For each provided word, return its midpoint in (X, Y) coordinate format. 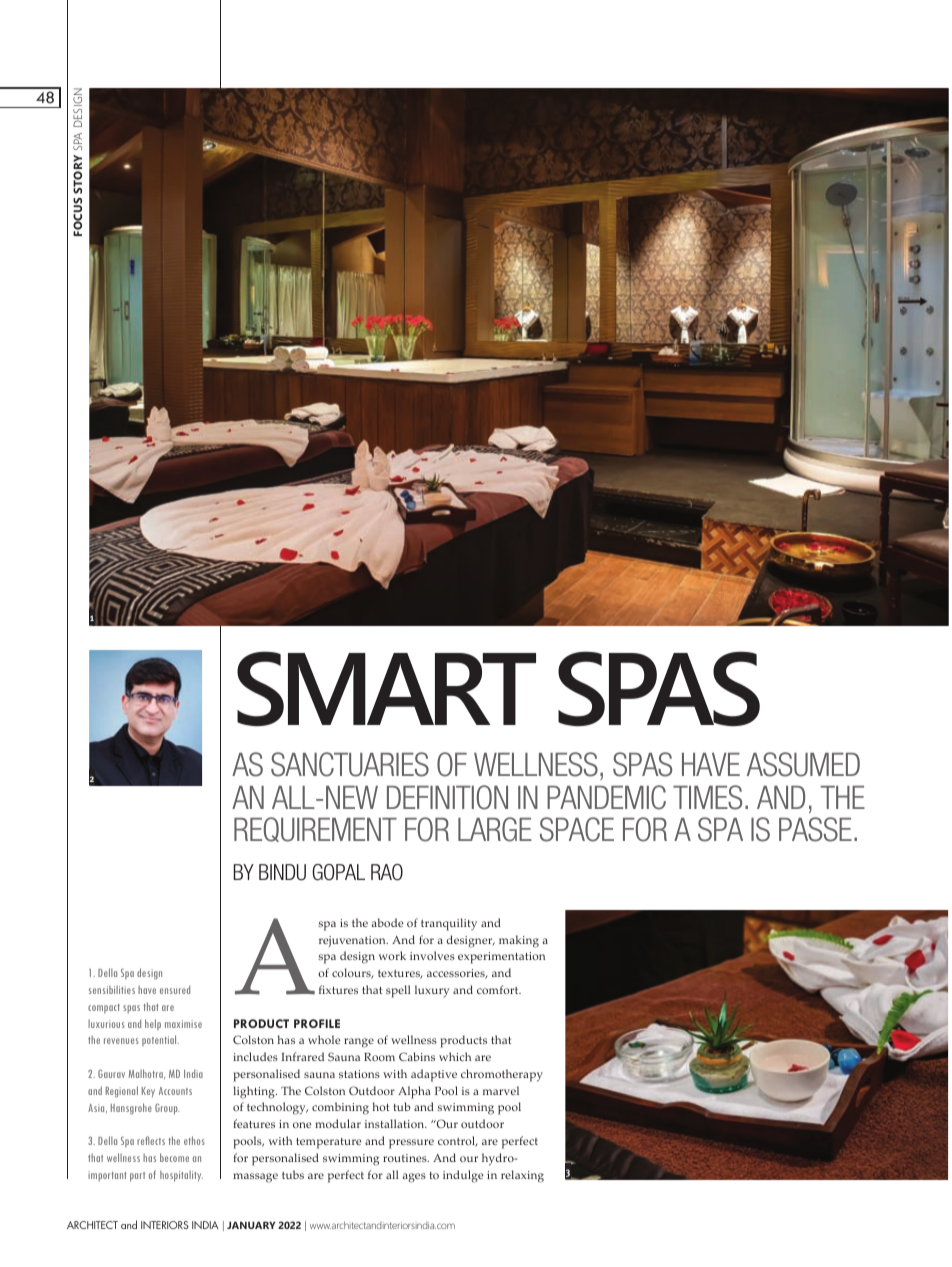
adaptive (434, 1075)
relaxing (522, 1176)
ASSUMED (803, 764)
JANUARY (251, 1225)
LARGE (495, 829)
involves (432, 955)
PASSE (815, 829)
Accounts (175, 1091)
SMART (386, 688)
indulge (463, 1176)
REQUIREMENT (315, 829)
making (519, 941)
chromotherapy (502, 1075)
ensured (175, 989)
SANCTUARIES (350, 764)
